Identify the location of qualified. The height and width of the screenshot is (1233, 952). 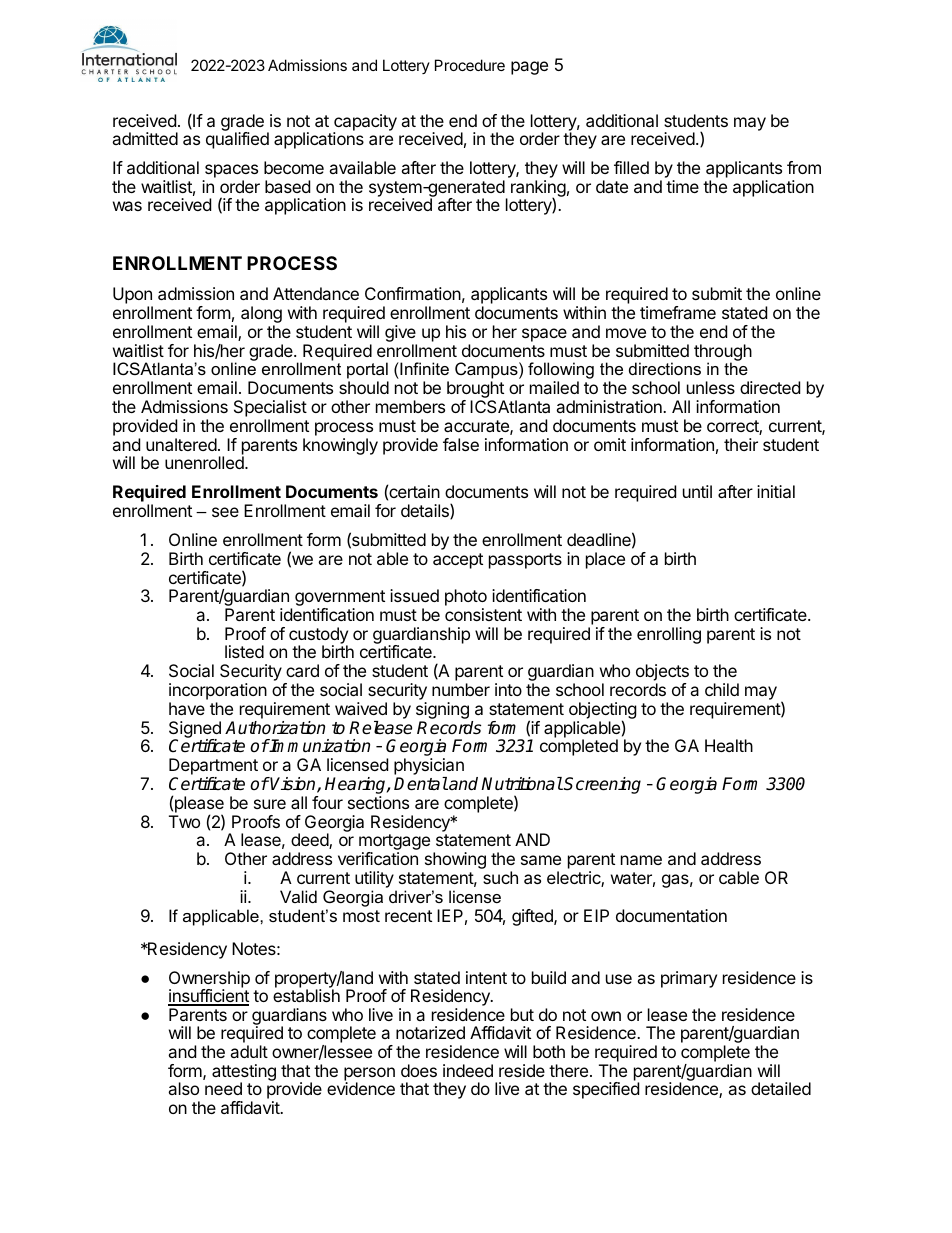
(237, 140).
